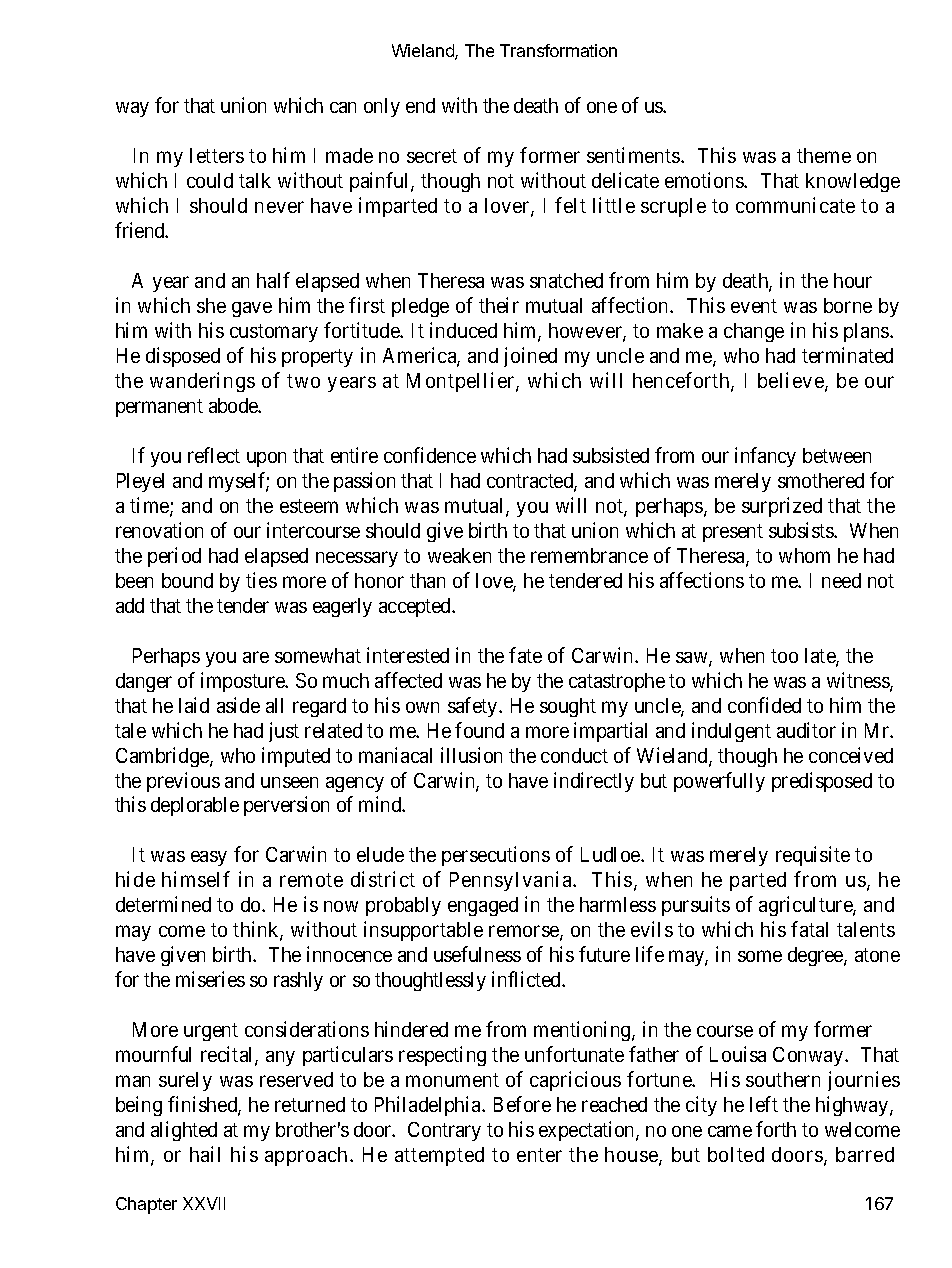 The height and width of the screenshot is (1268, 952). I want to click on joined, so click(530, 357).
